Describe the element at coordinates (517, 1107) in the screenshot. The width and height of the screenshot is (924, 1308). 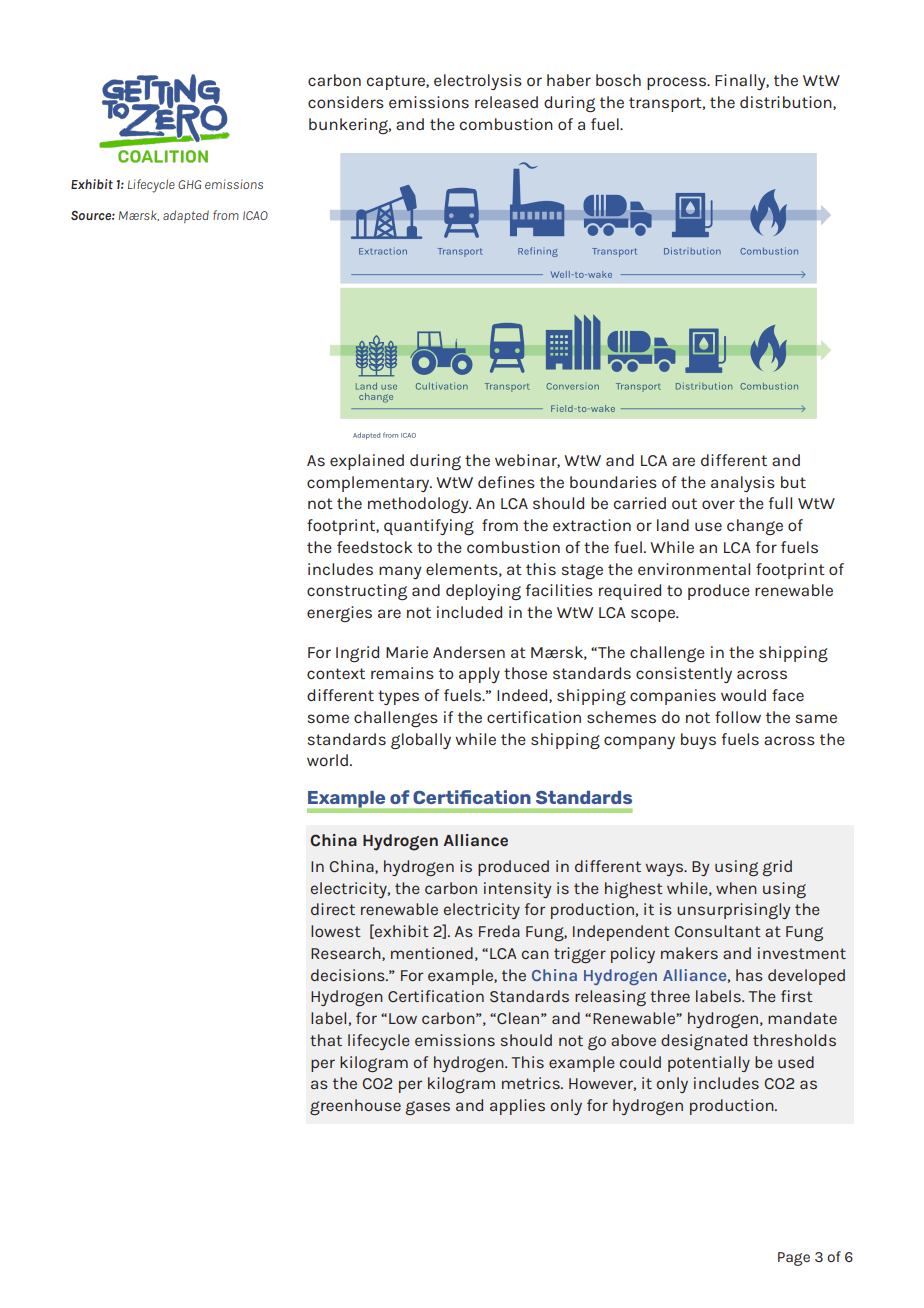
I see `applies` at that location.
